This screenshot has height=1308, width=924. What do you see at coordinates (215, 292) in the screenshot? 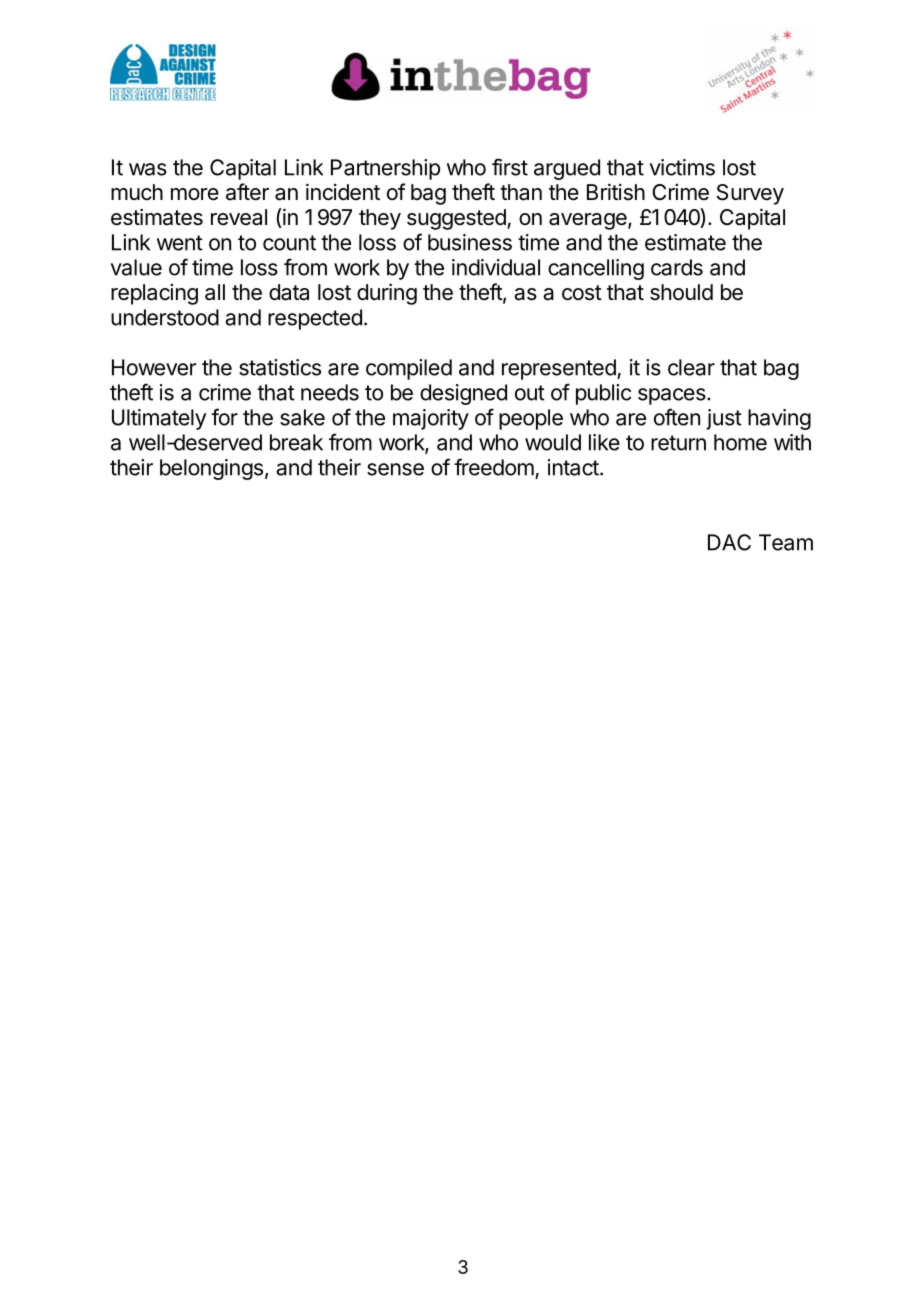
I see `all` at bounding box center [215, 292].
